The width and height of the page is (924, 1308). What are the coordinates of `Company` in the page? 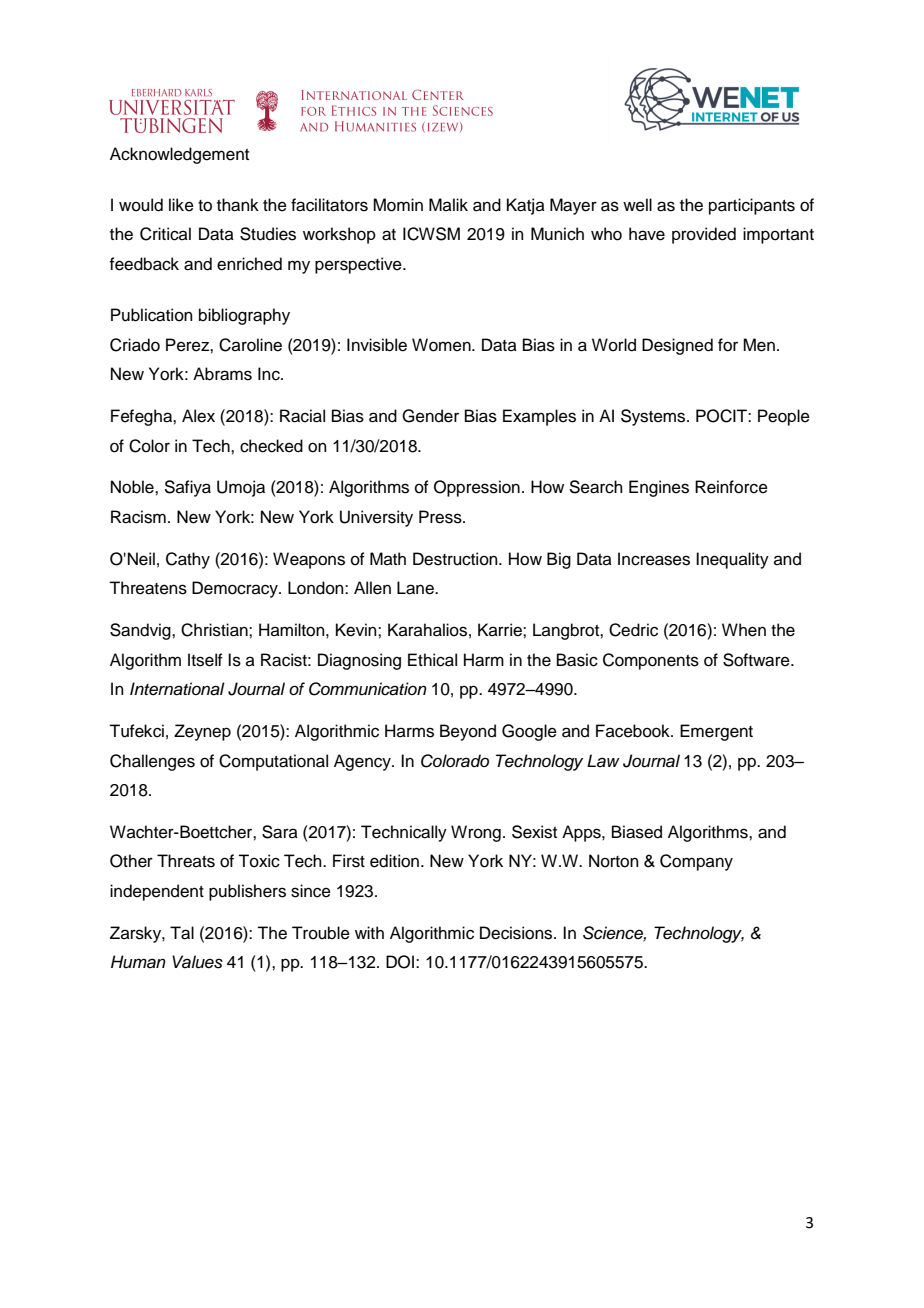 It's located at (696, 862).
